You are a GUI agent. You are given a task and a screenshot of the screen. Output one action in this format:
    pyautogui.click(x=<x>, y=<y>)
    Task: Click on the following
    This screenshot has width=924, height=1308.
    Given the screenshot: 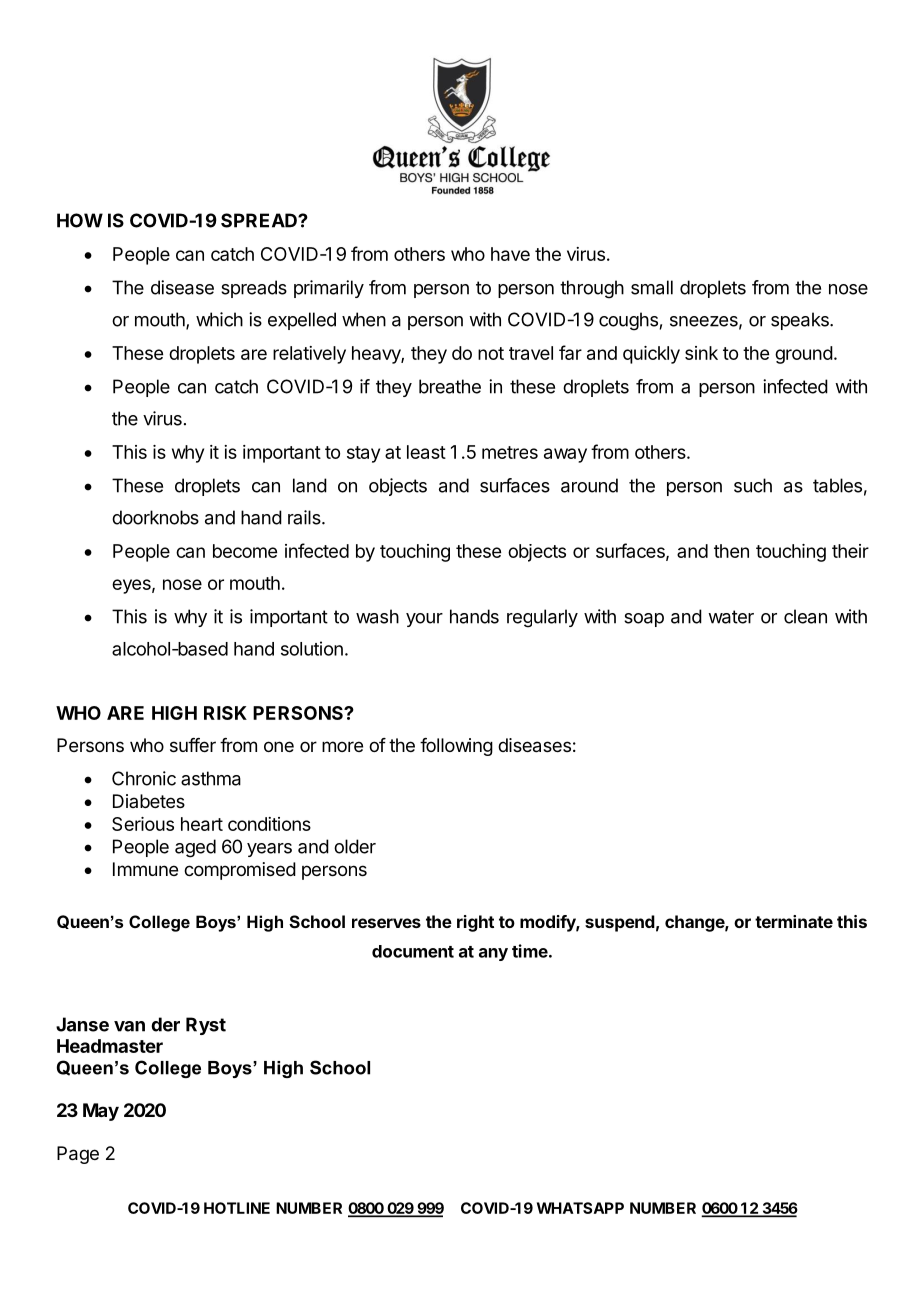 What is the action you would take?
    pyautogui.click(x=456, y=747)
